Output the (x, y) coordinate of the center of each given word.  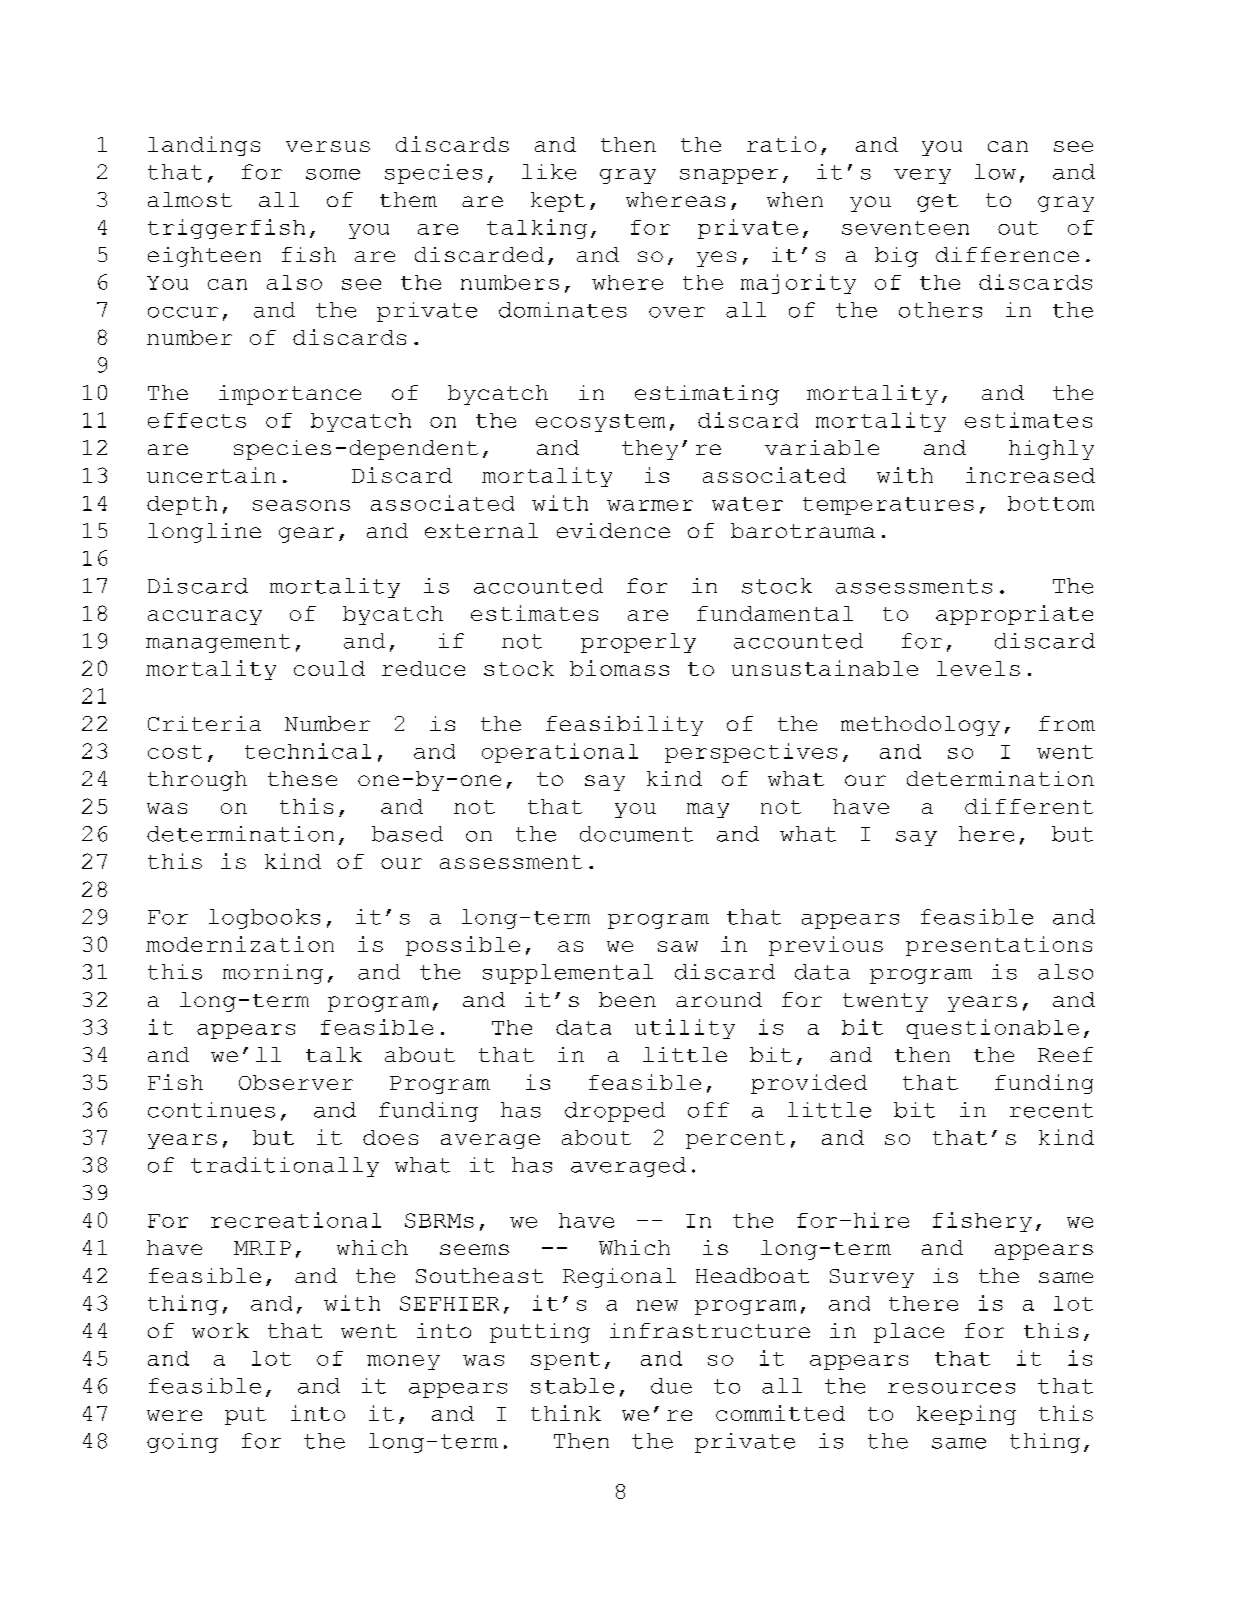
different (1029, 806)
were (174, 1415)
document (636, 834)
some (333, 174)
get (937, 203)
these (302, 778)
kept (558, 202)
